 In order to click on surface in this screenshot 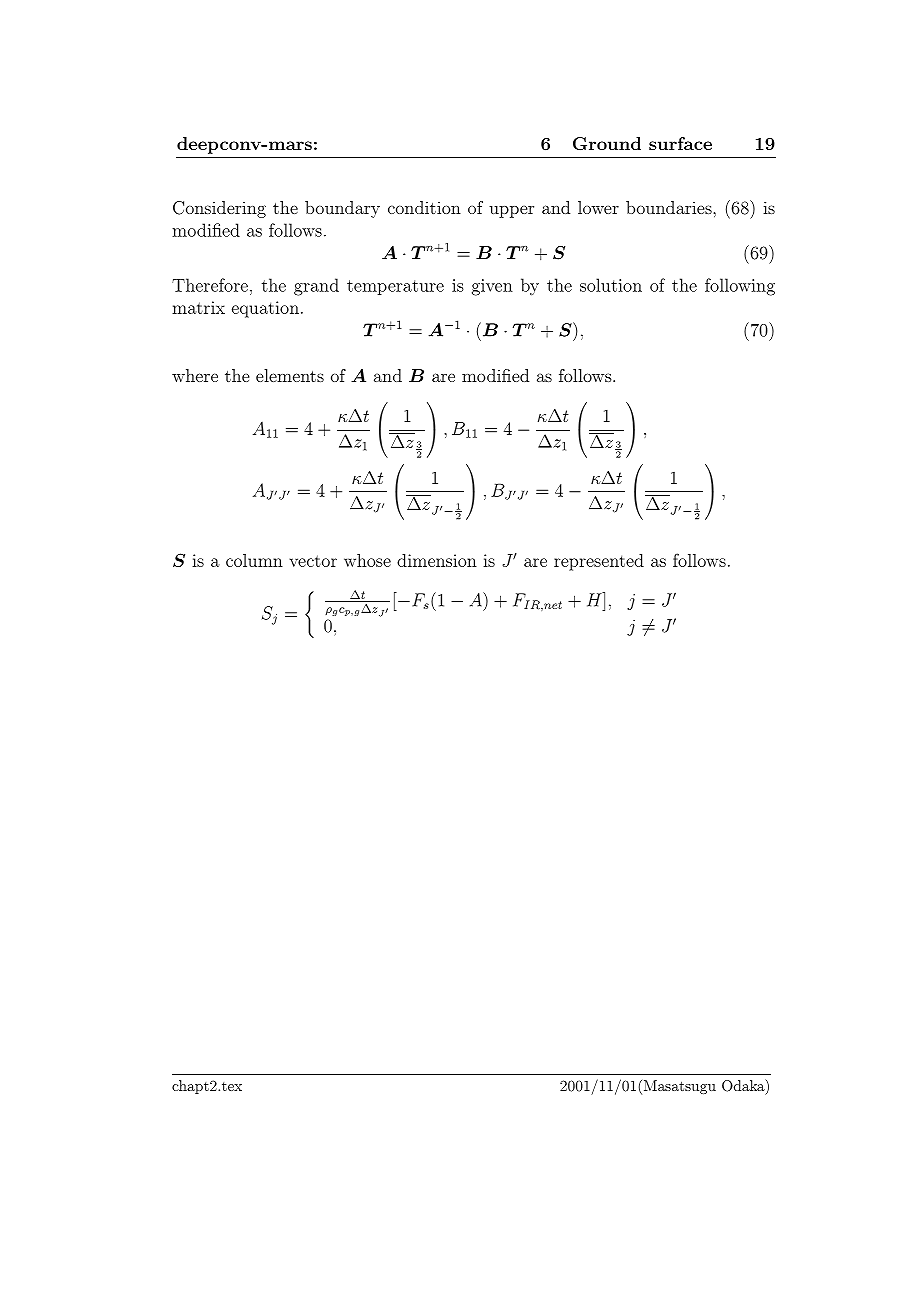, I will do `click(680, 143)`.
